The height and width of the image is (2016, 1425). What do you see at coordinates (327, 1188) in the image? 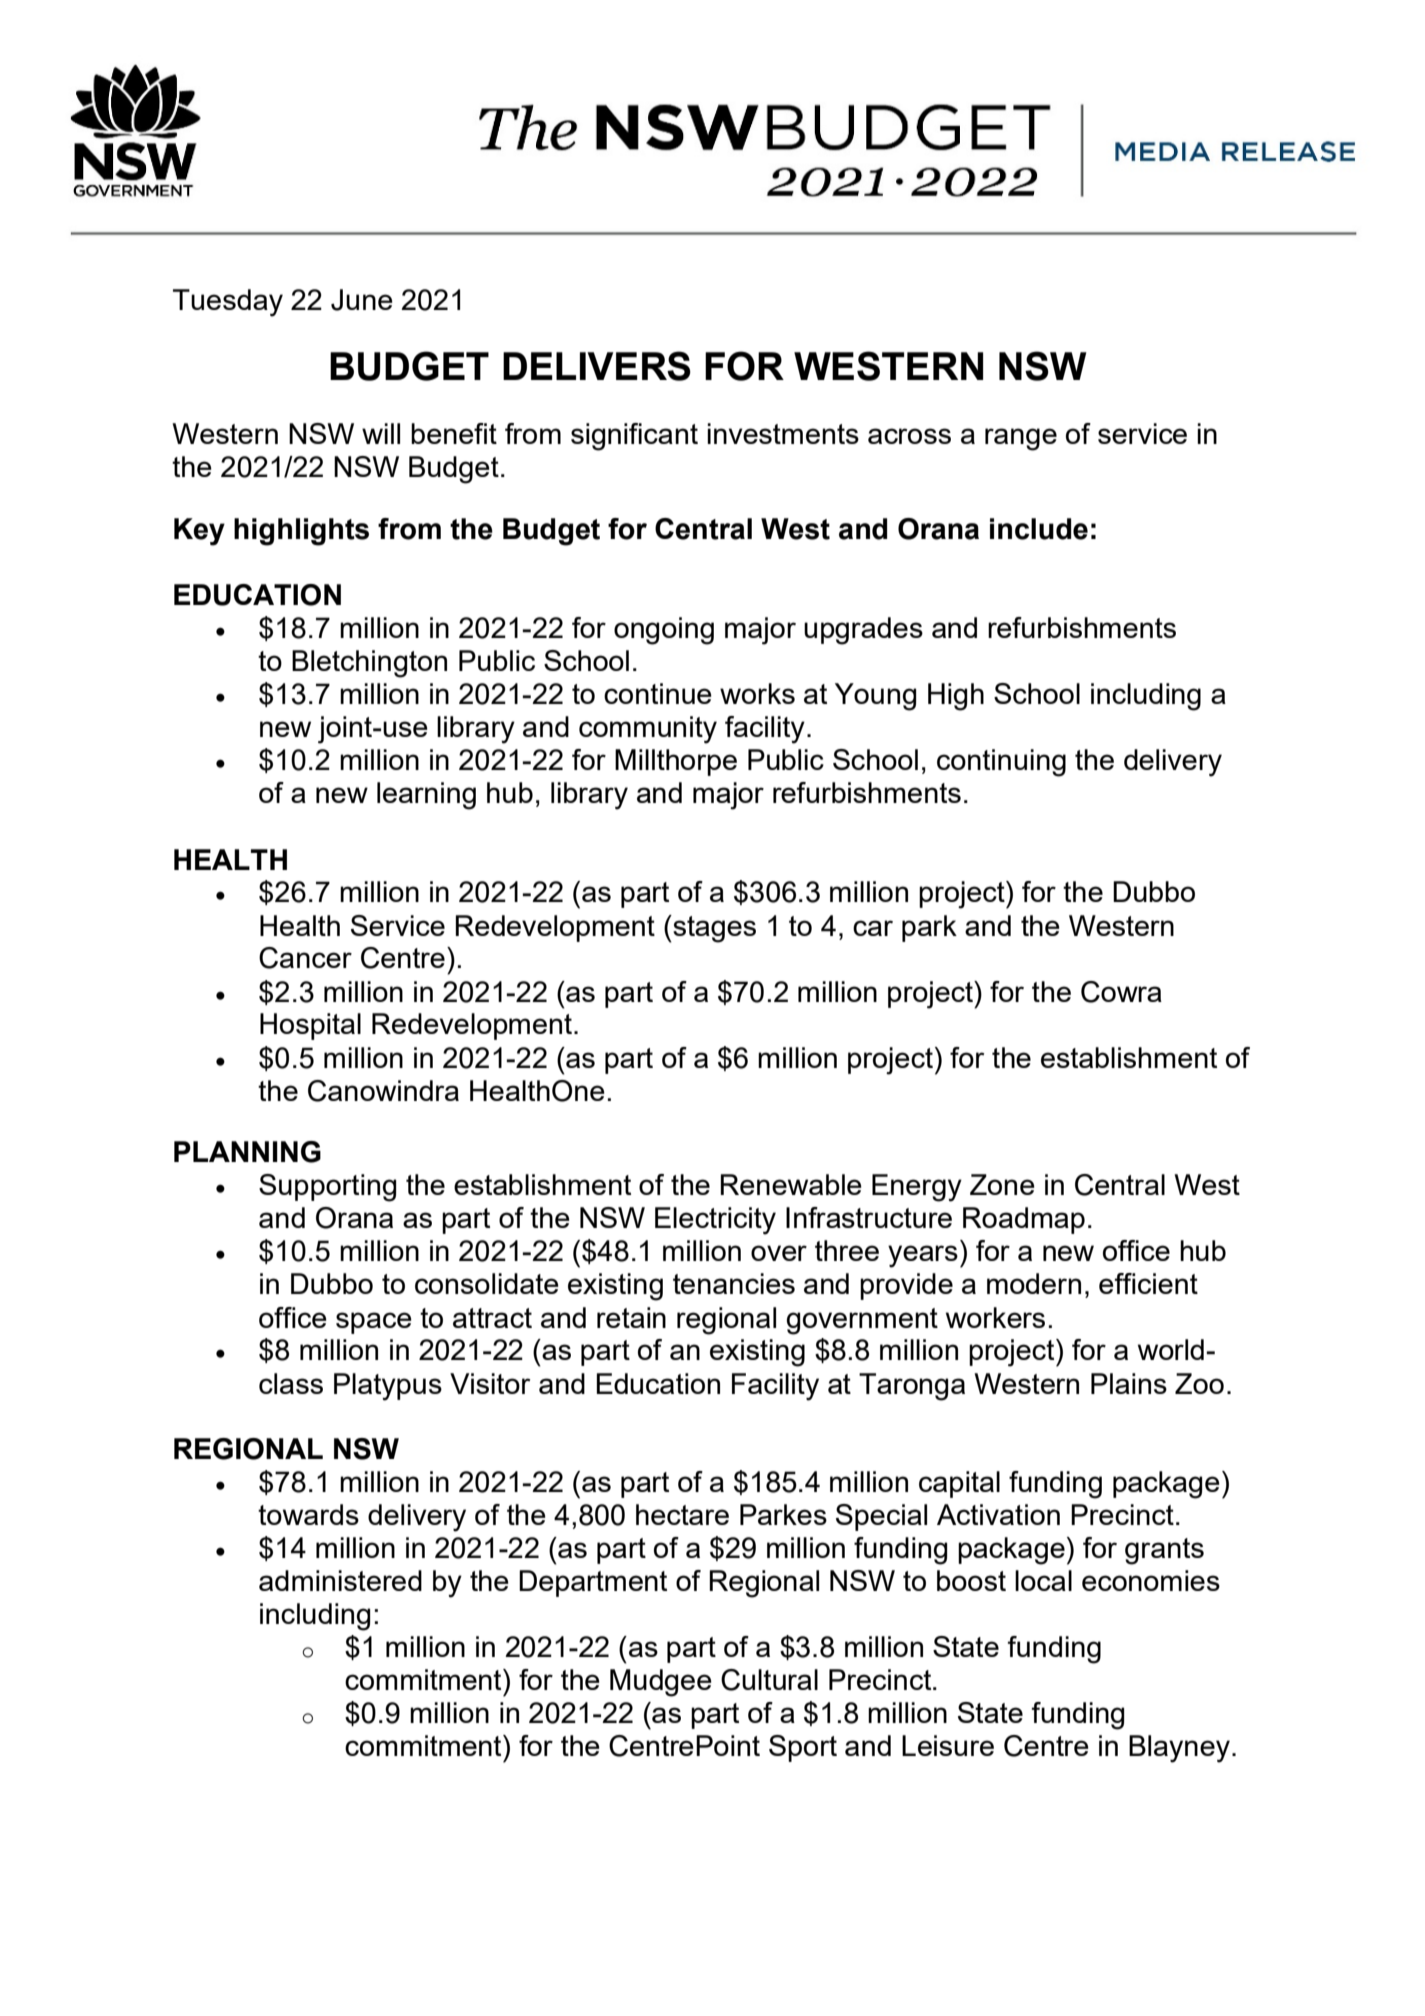
I see `Supporting` at bounding box center [327, 1188].
